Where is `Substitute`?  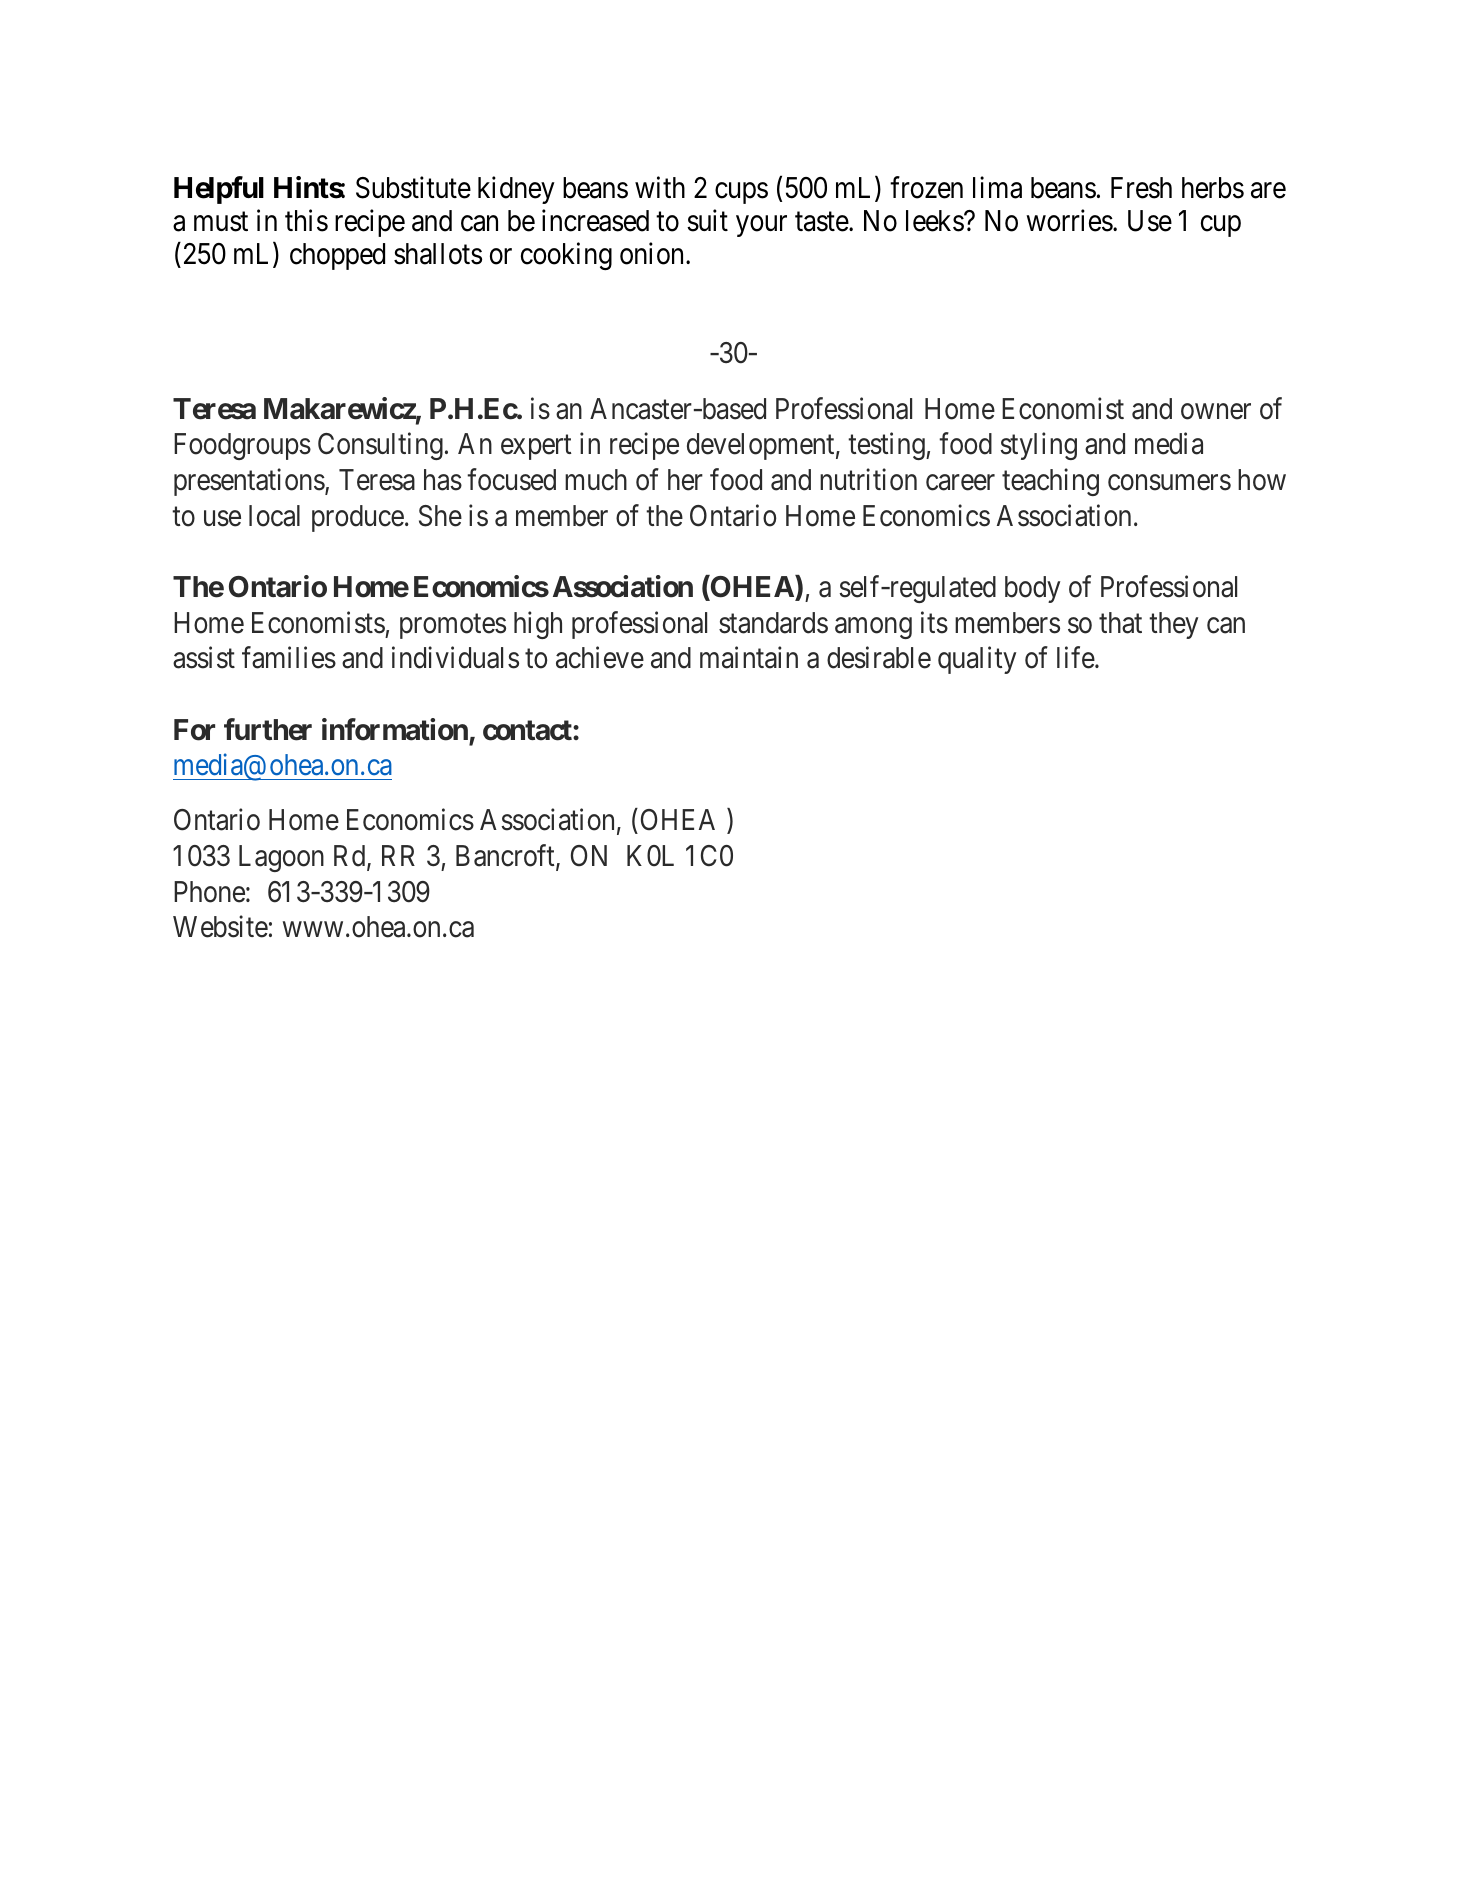 Substitute is located at coordinates (413, 187).
